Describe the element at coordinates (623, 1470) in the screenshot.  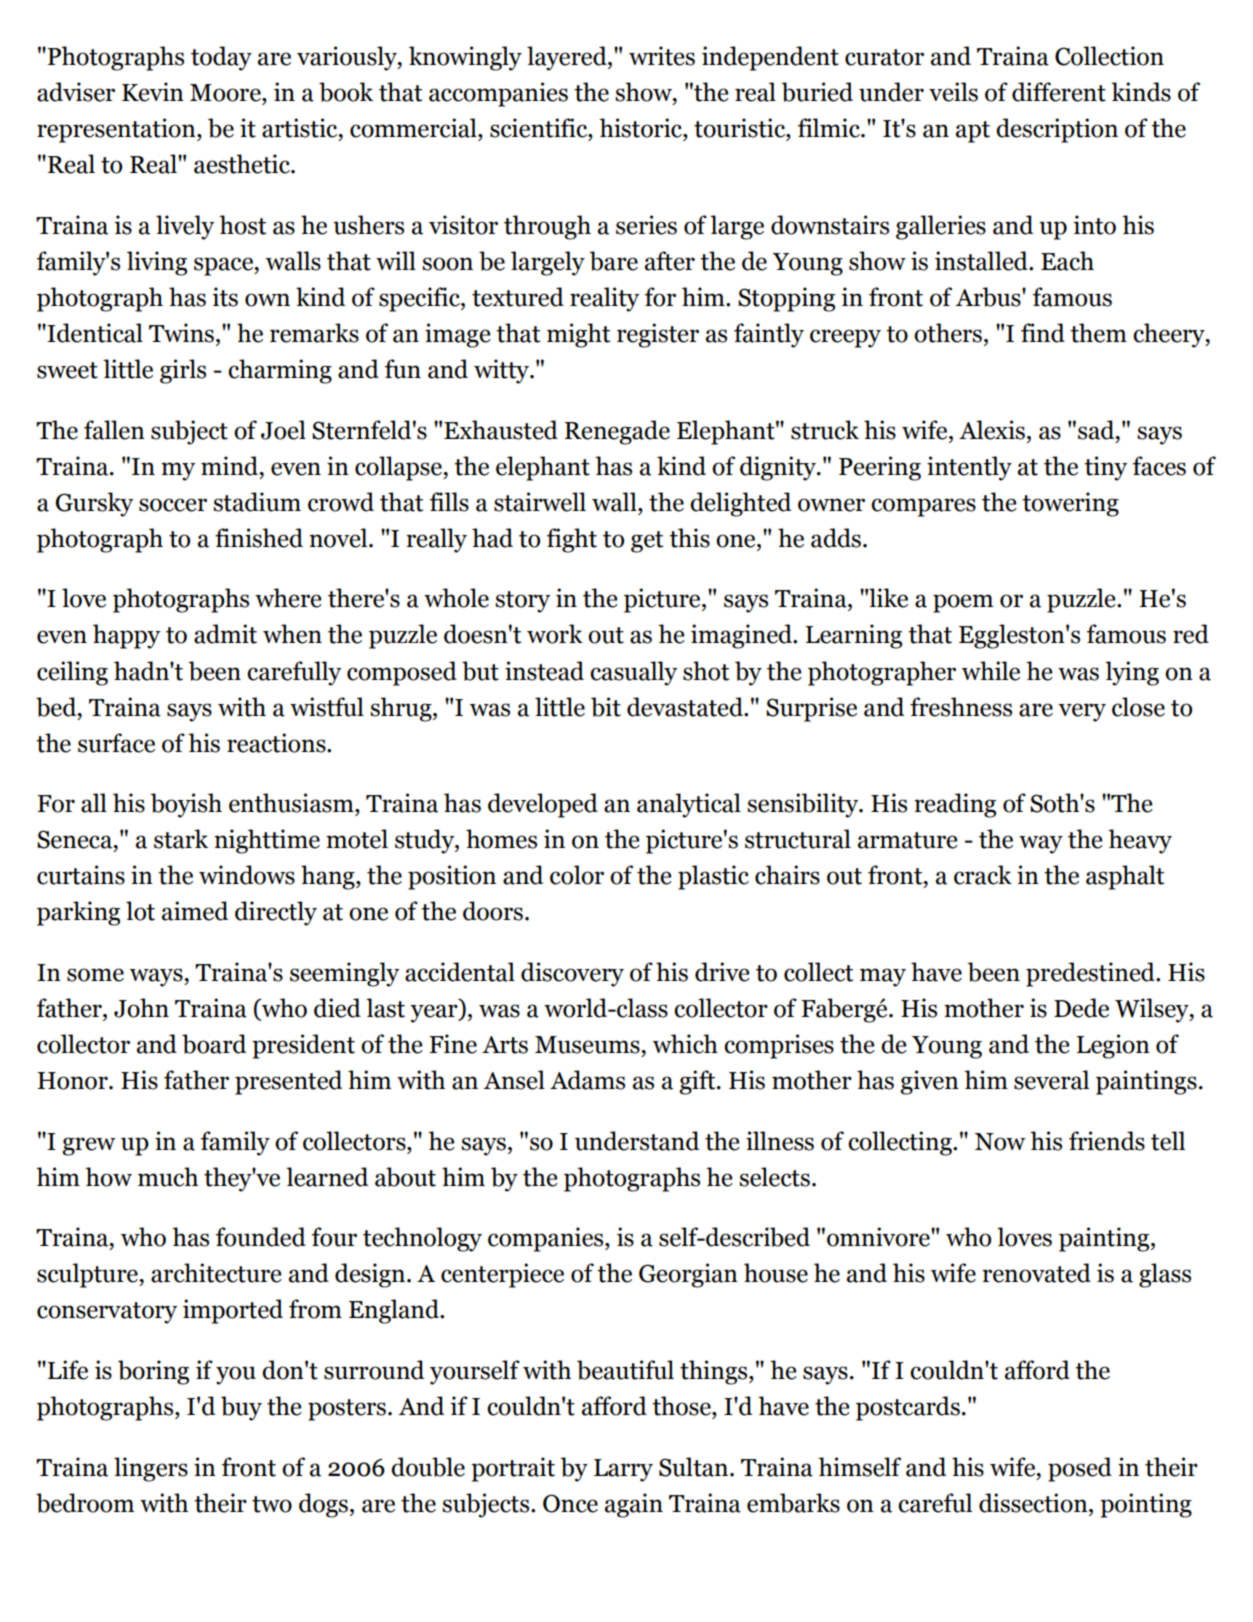
I see `Larry` at that location.
